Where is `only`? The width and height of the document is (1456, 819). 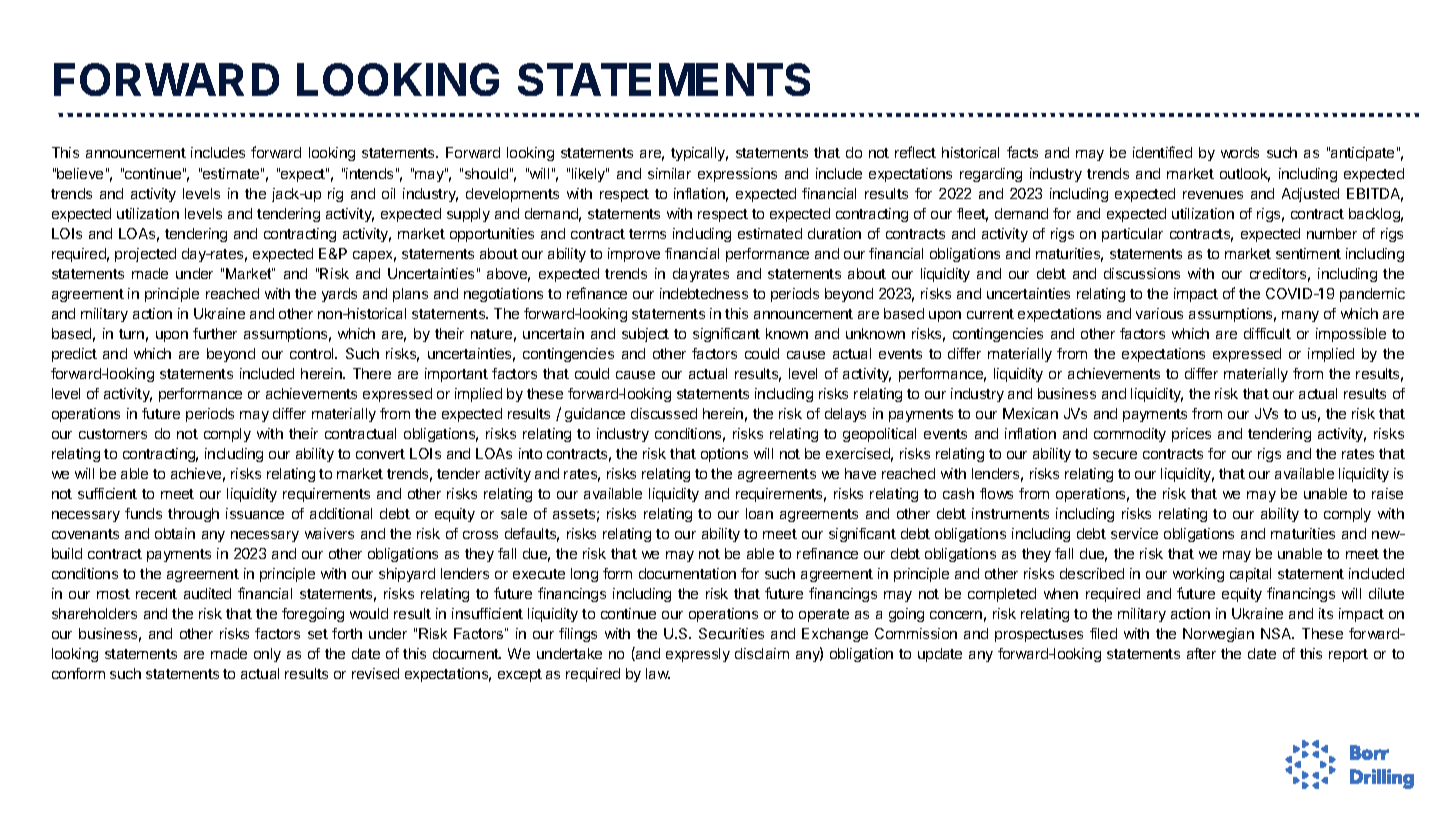
only is located at coordinates (267, 655).
